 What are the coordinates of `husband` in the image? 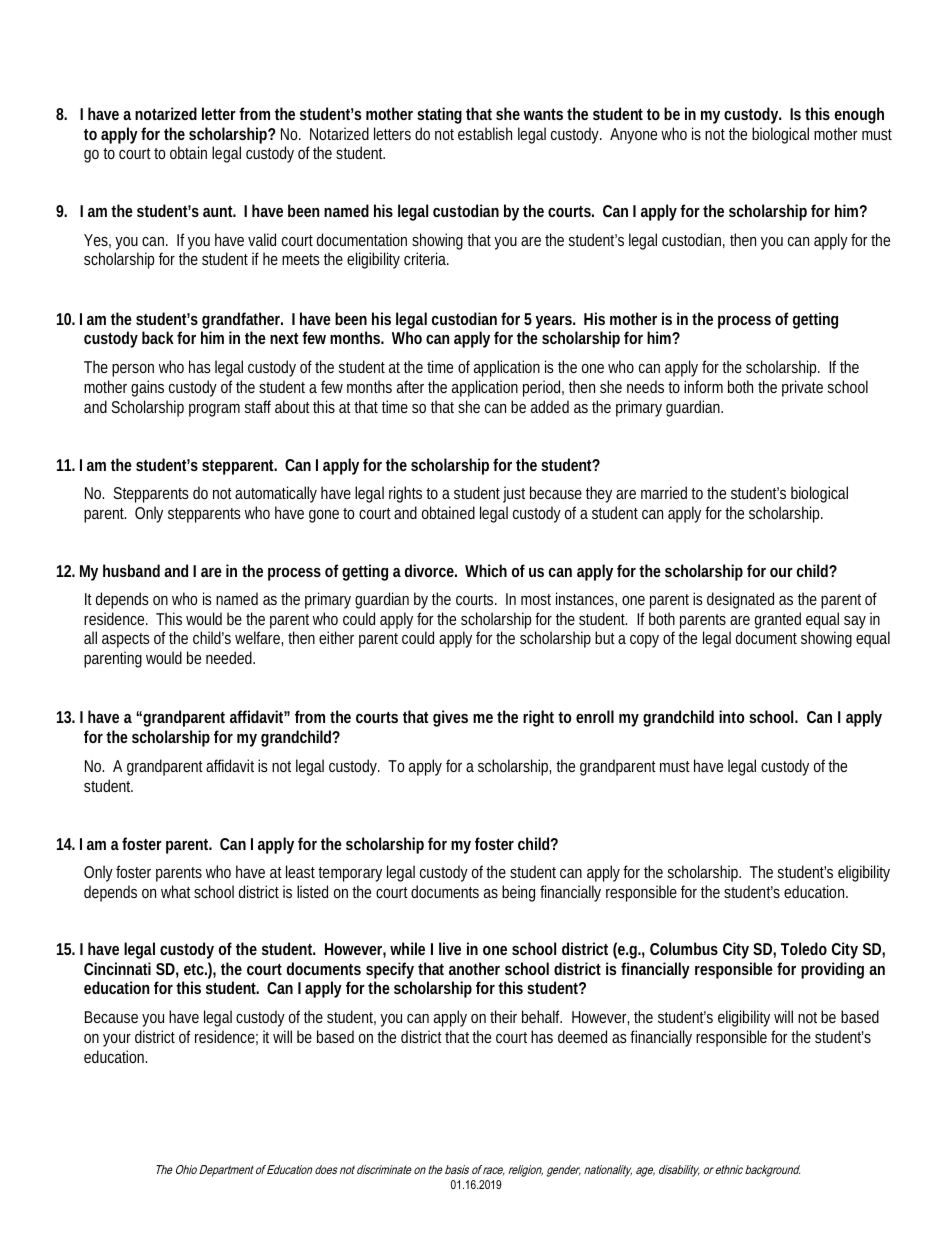 It's located at (131, 570).
